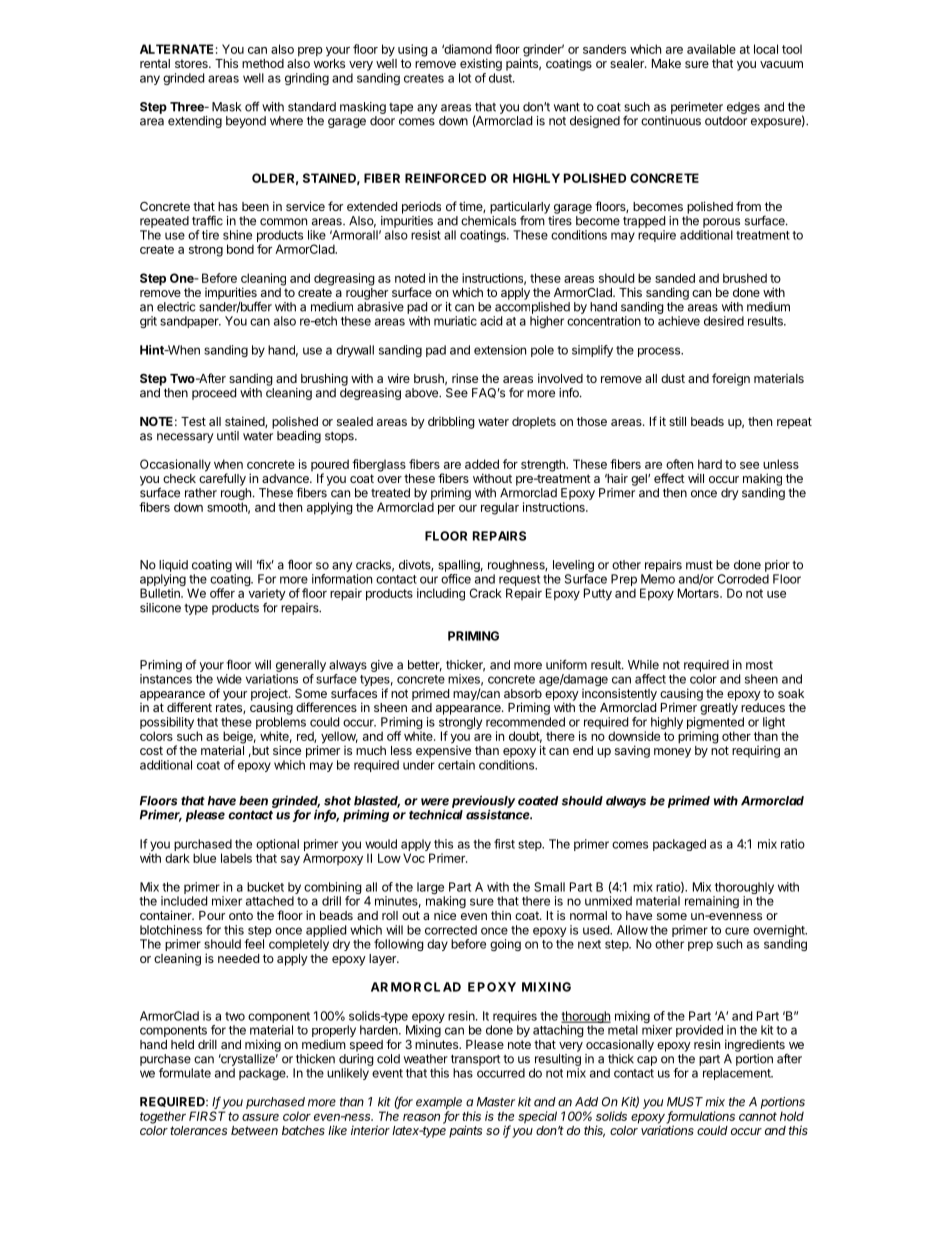 The image size is (952, 1233). Describe the element at coordinates (456, 765) in the image. I see `certain` at that location.
